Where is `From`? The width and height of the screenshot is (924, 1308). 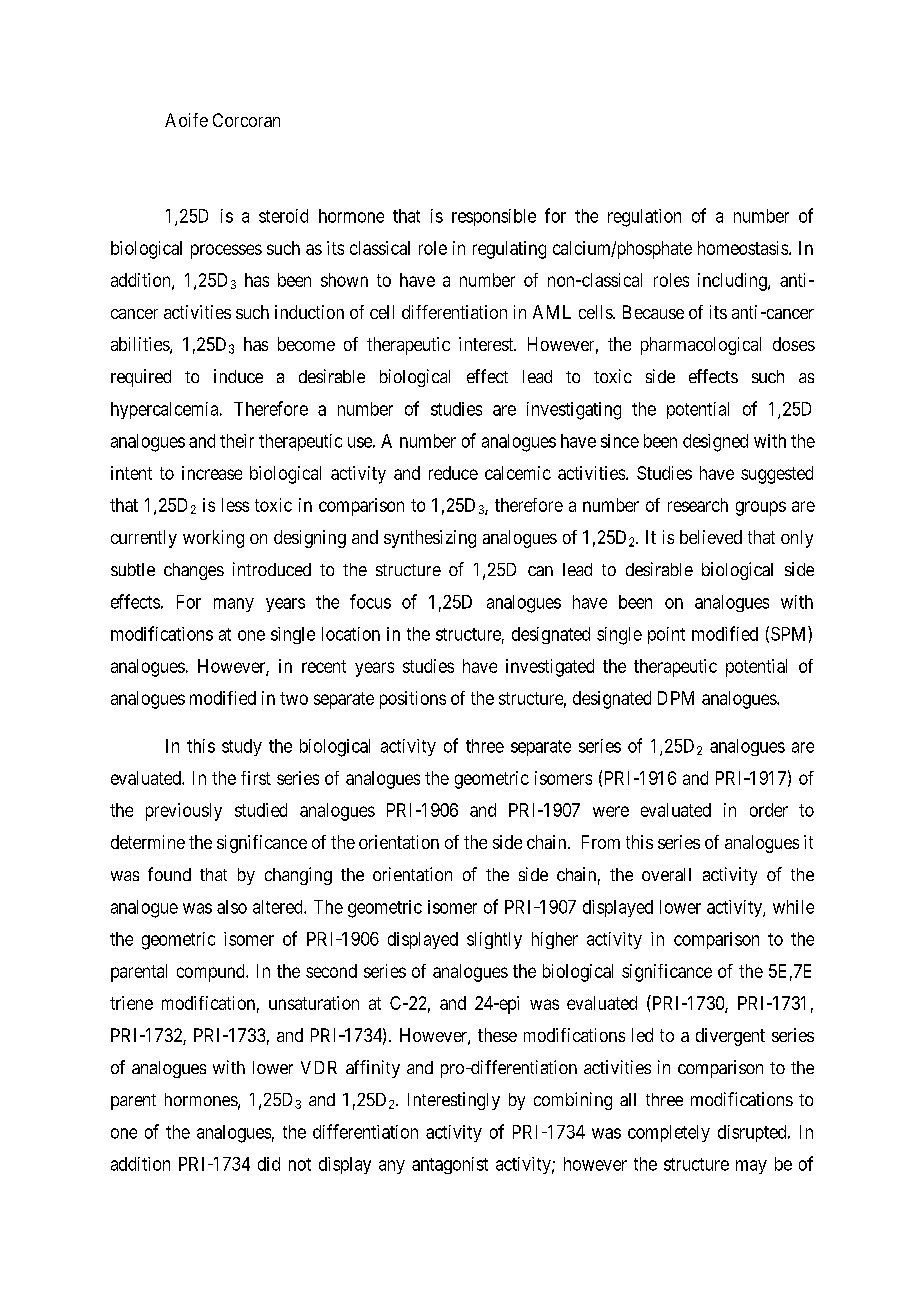
From is located at coordinates (601, 842).
